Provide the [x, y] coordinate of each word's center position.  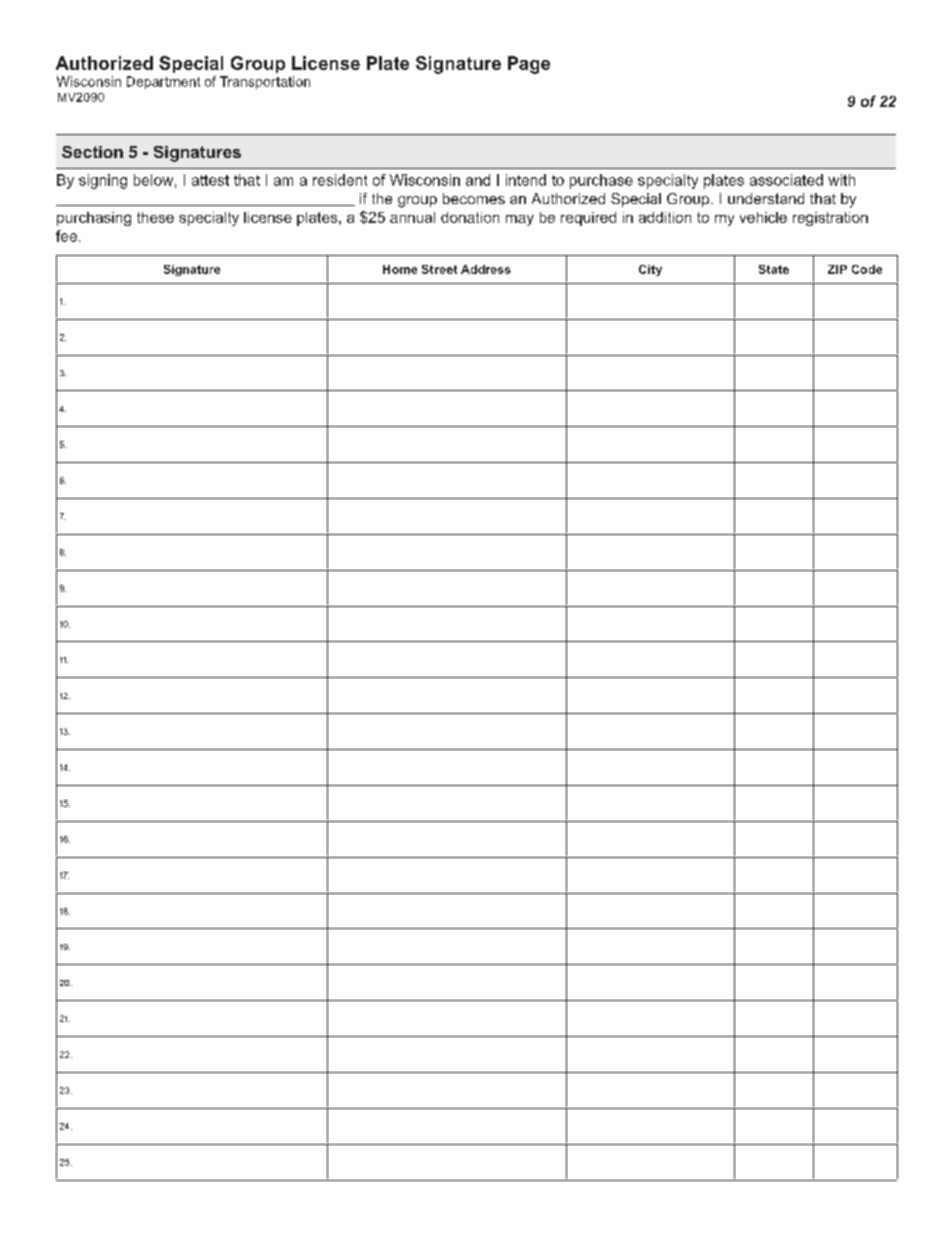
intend [526, 180]
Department [163, 82]
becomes [474, 198]
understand [766, 198]
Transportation [265, 82]
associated [786, 180]
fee [66, 236]
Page [529, 65]
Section [92, 152]
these [155, 217]
